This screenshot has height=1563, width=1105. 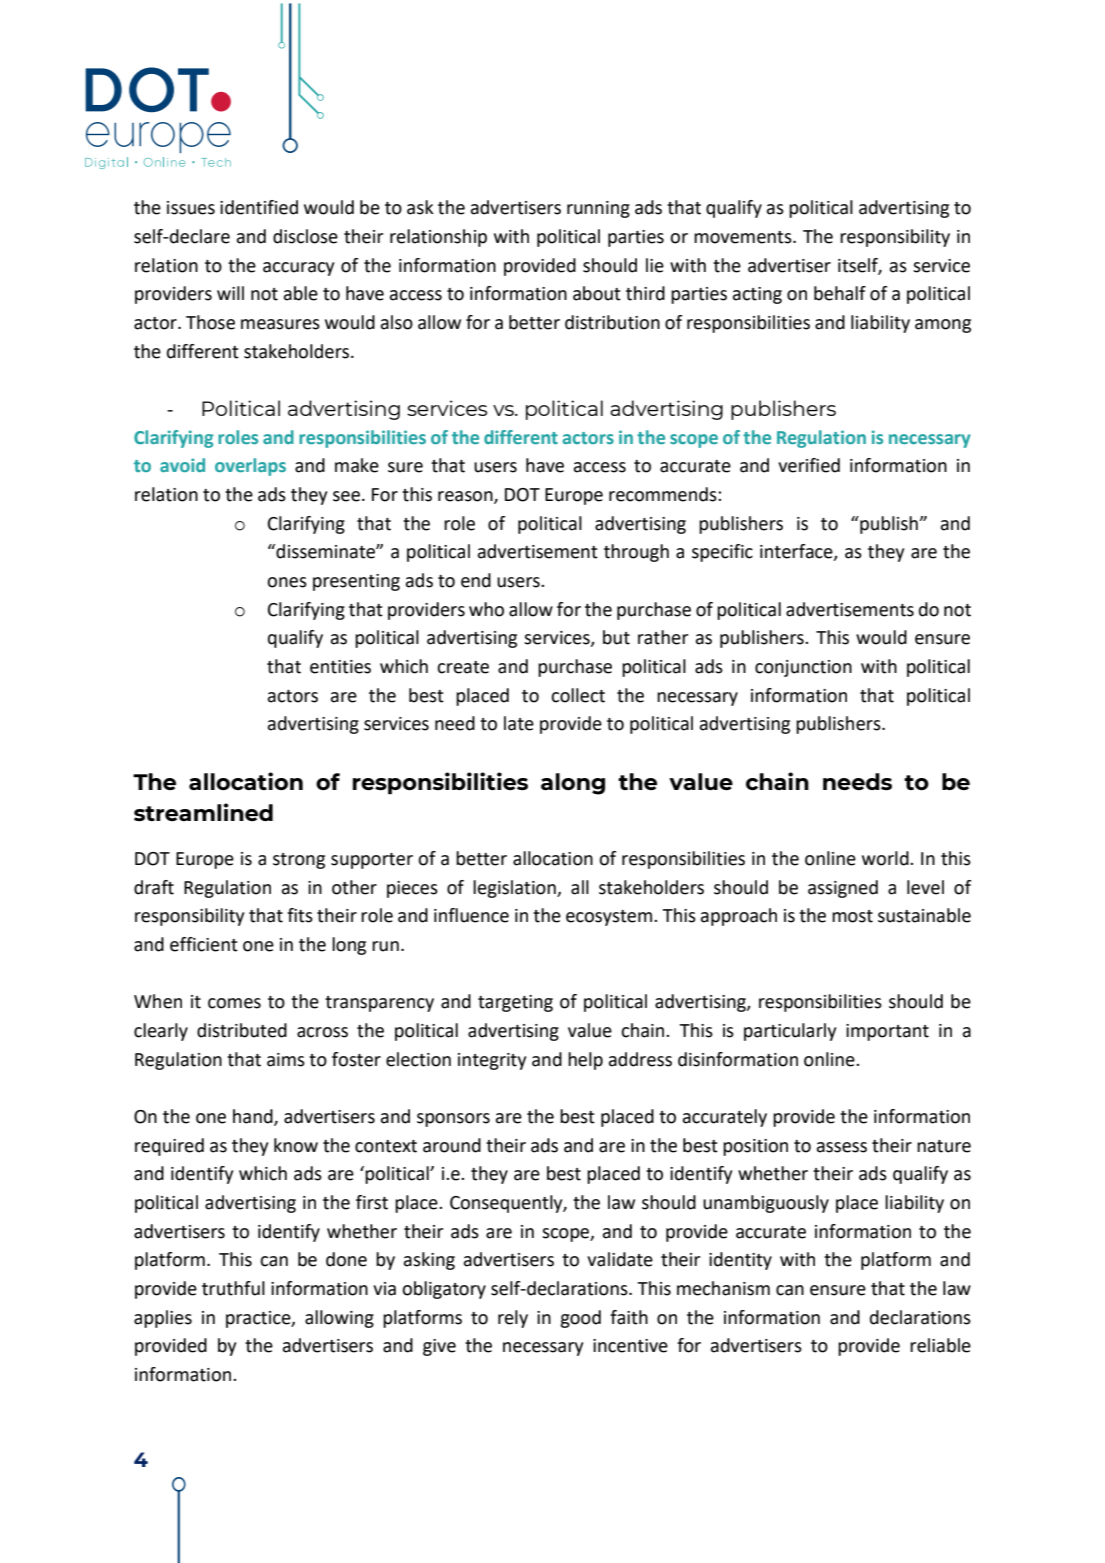 What do you see at coordinates (519, 723) in the screenshot?
I see `late` at bounding box center [519, 723].
